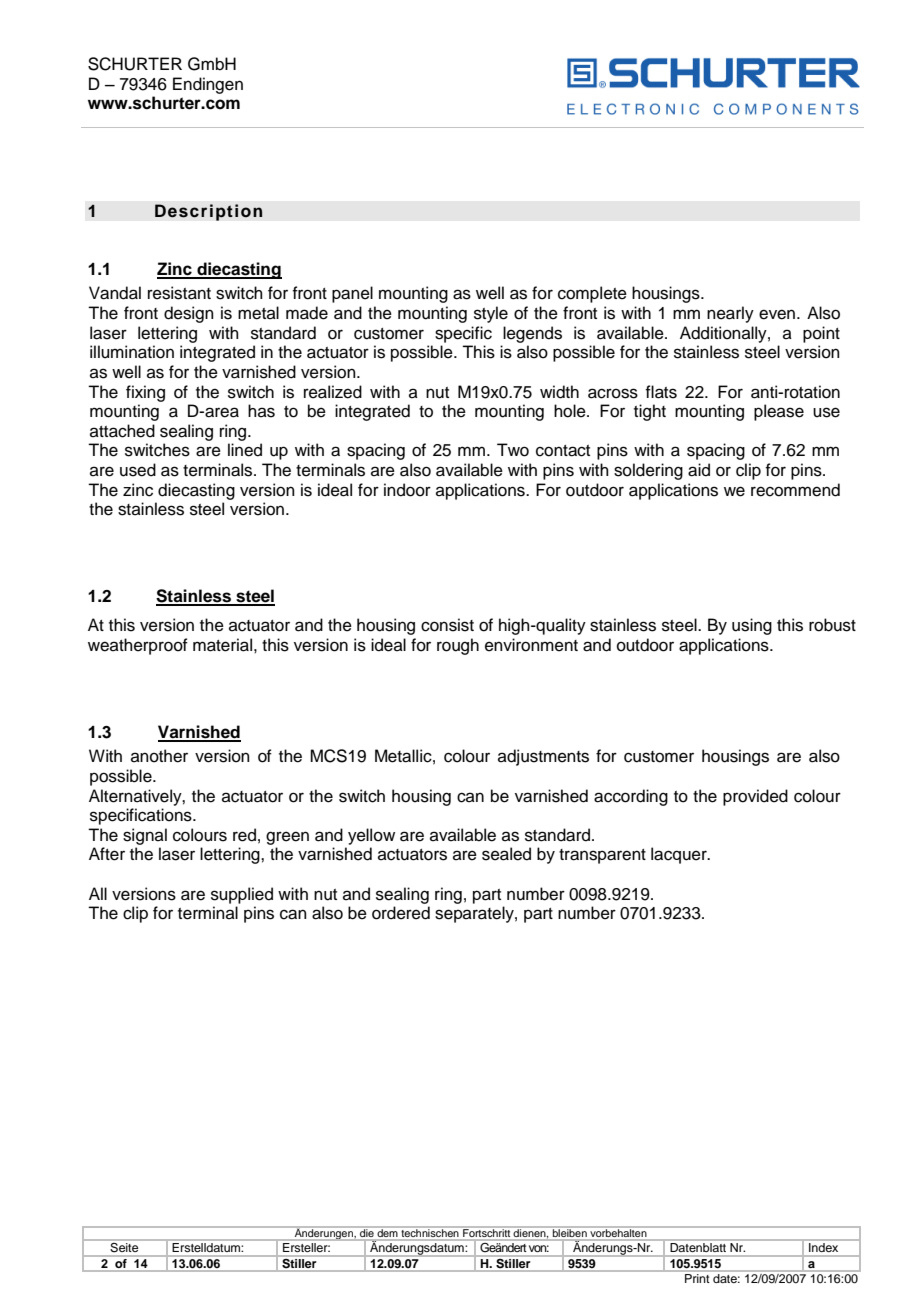  What do you see at coordinates (602, 856) in the document?
I see `transparent` at bounding box center [602, 856].
